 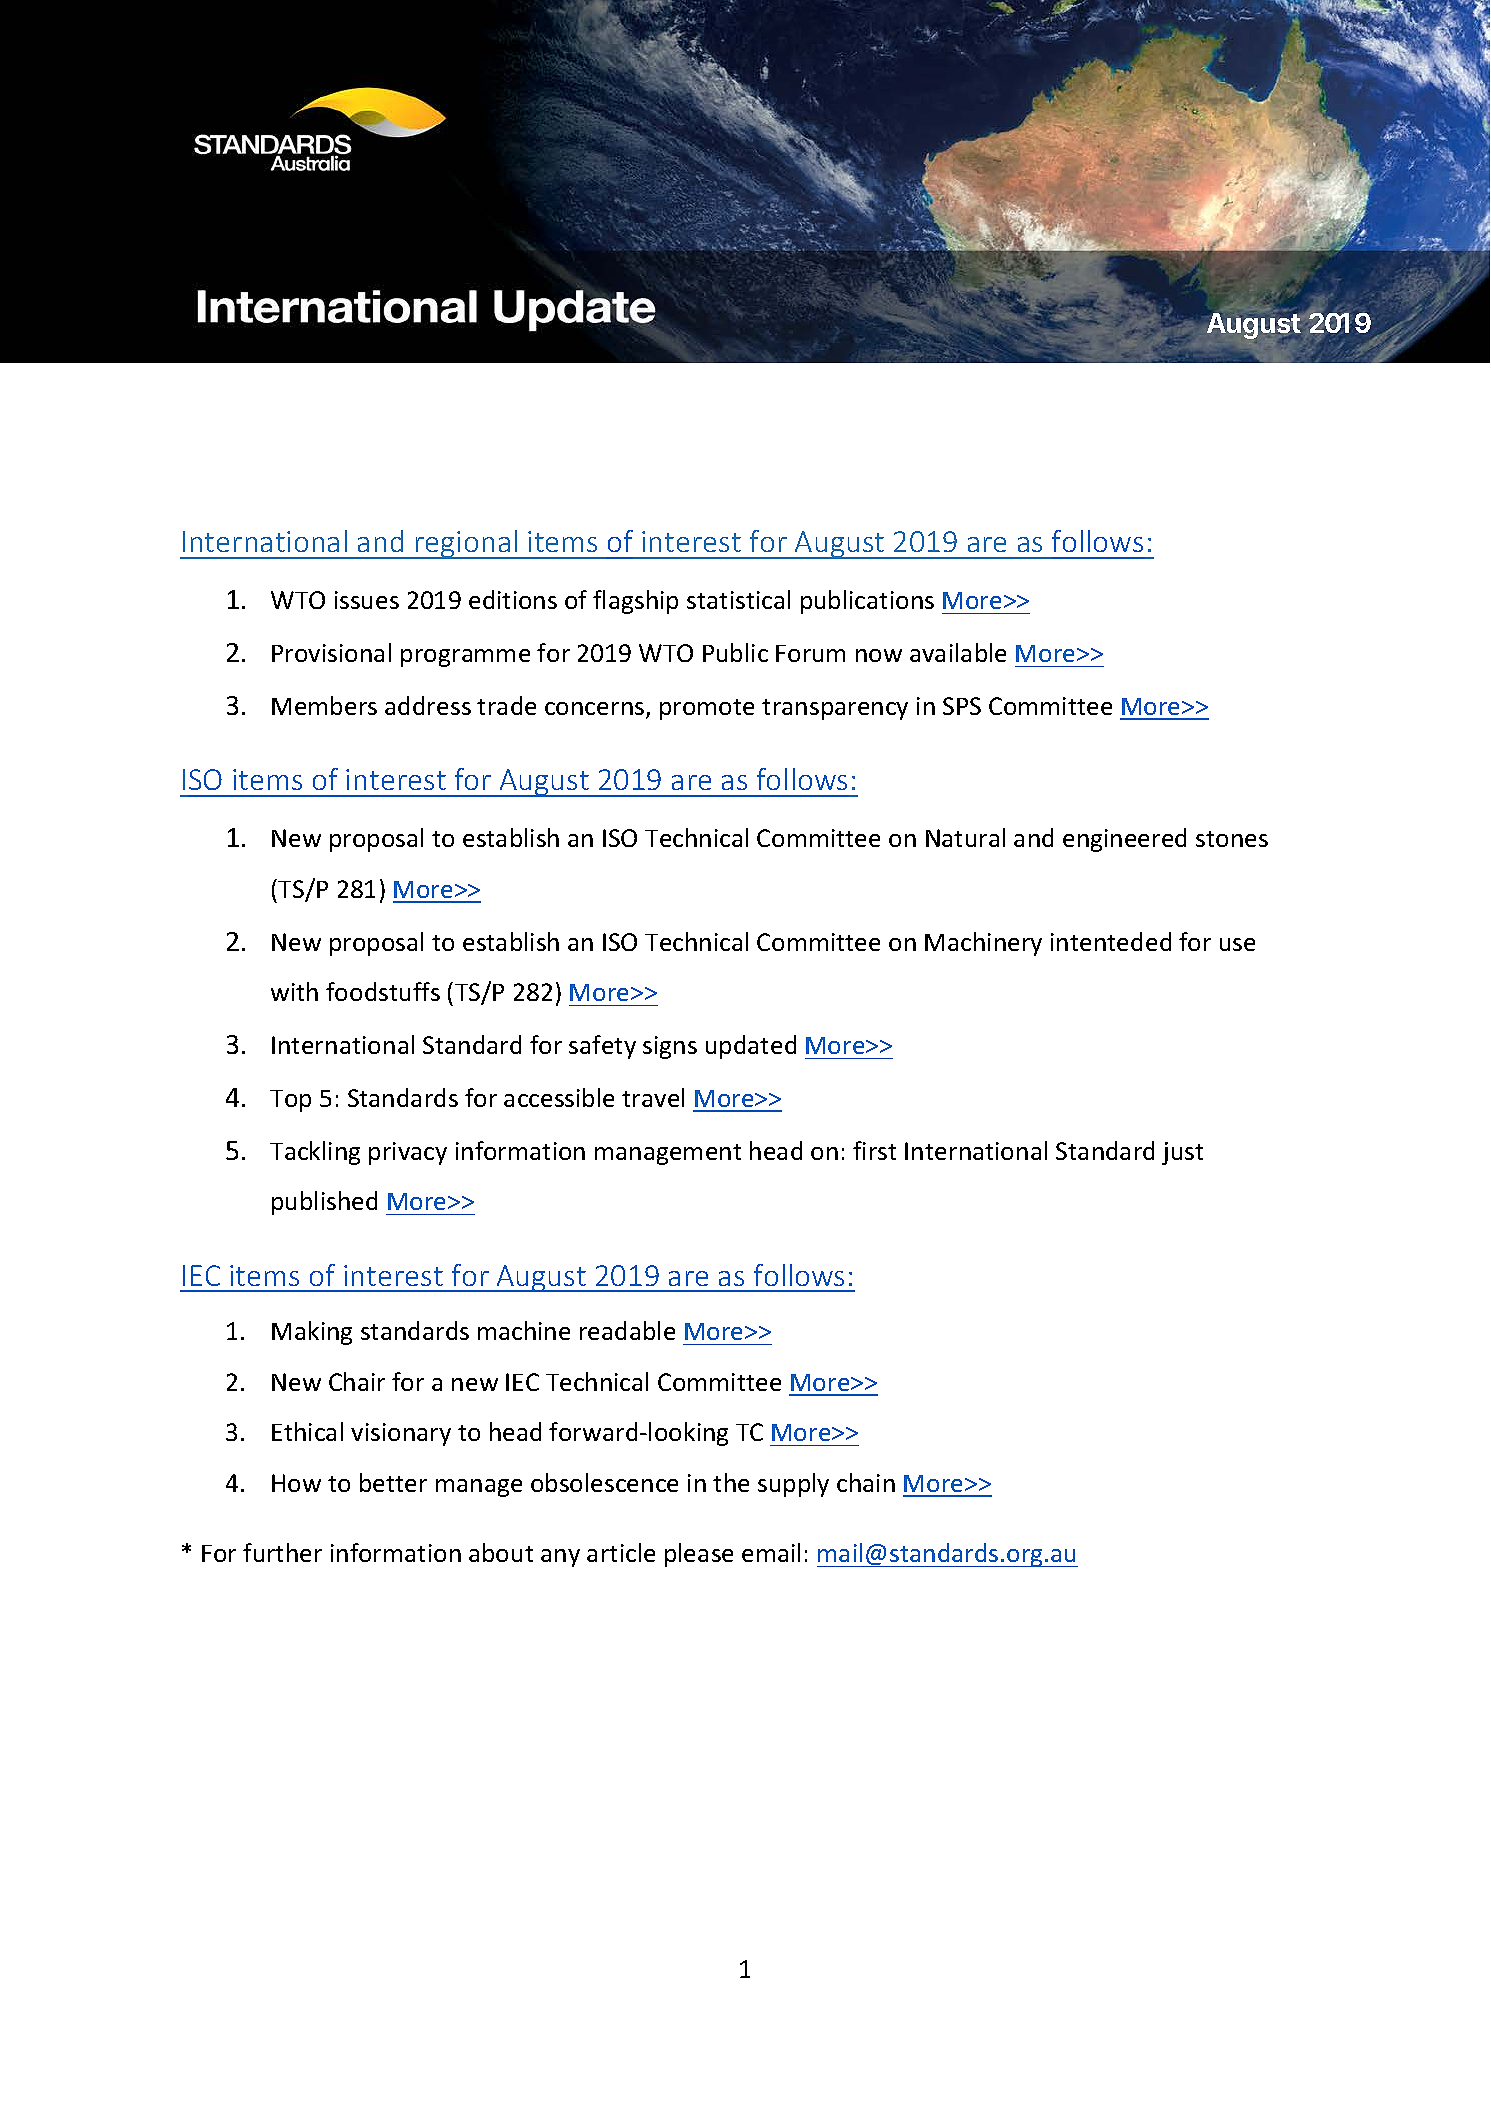 I want to click on foodstuffs, so click(x=383, y=991).
